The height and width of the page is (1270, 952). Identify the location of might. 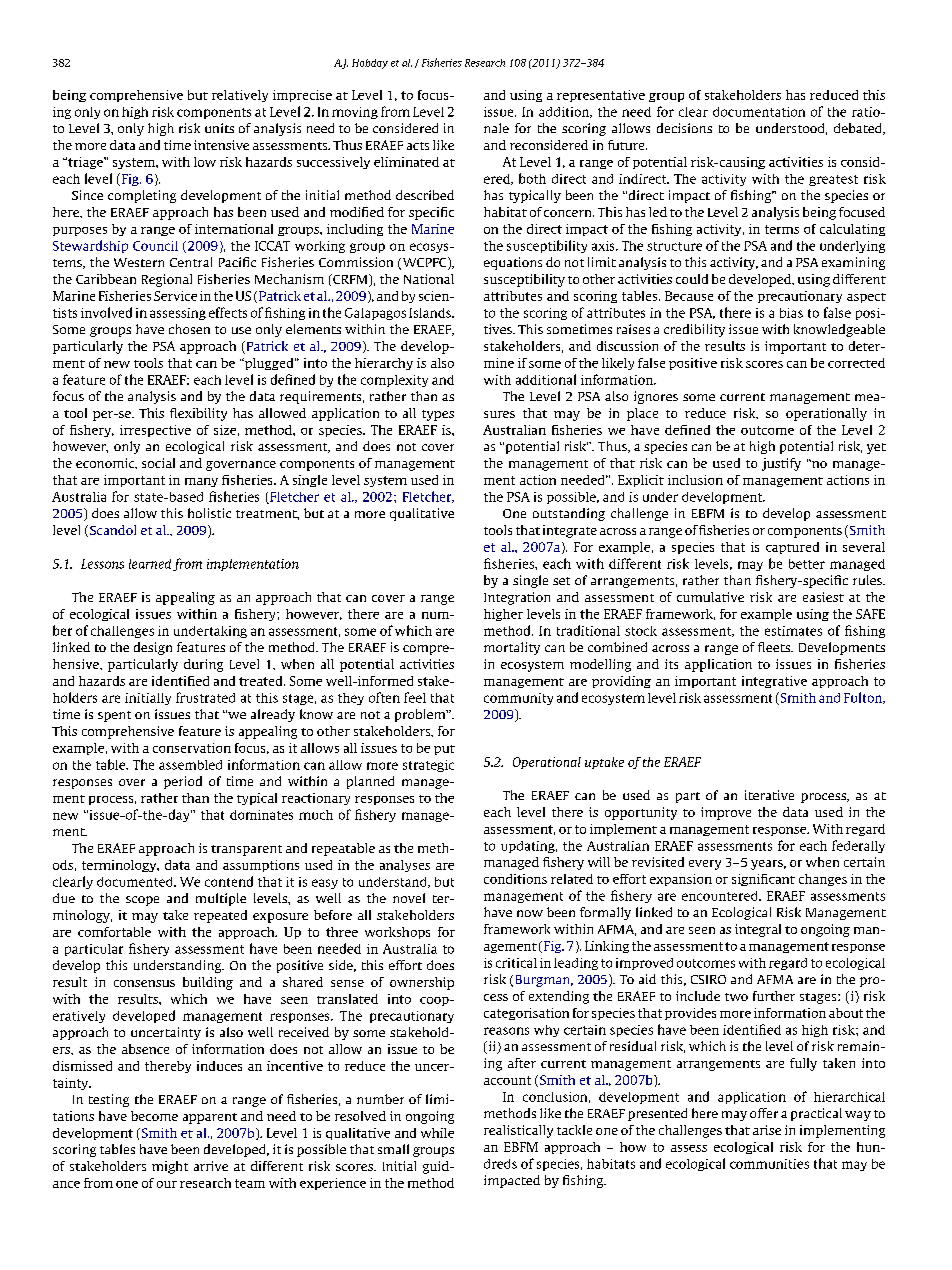
(170, 1167).
